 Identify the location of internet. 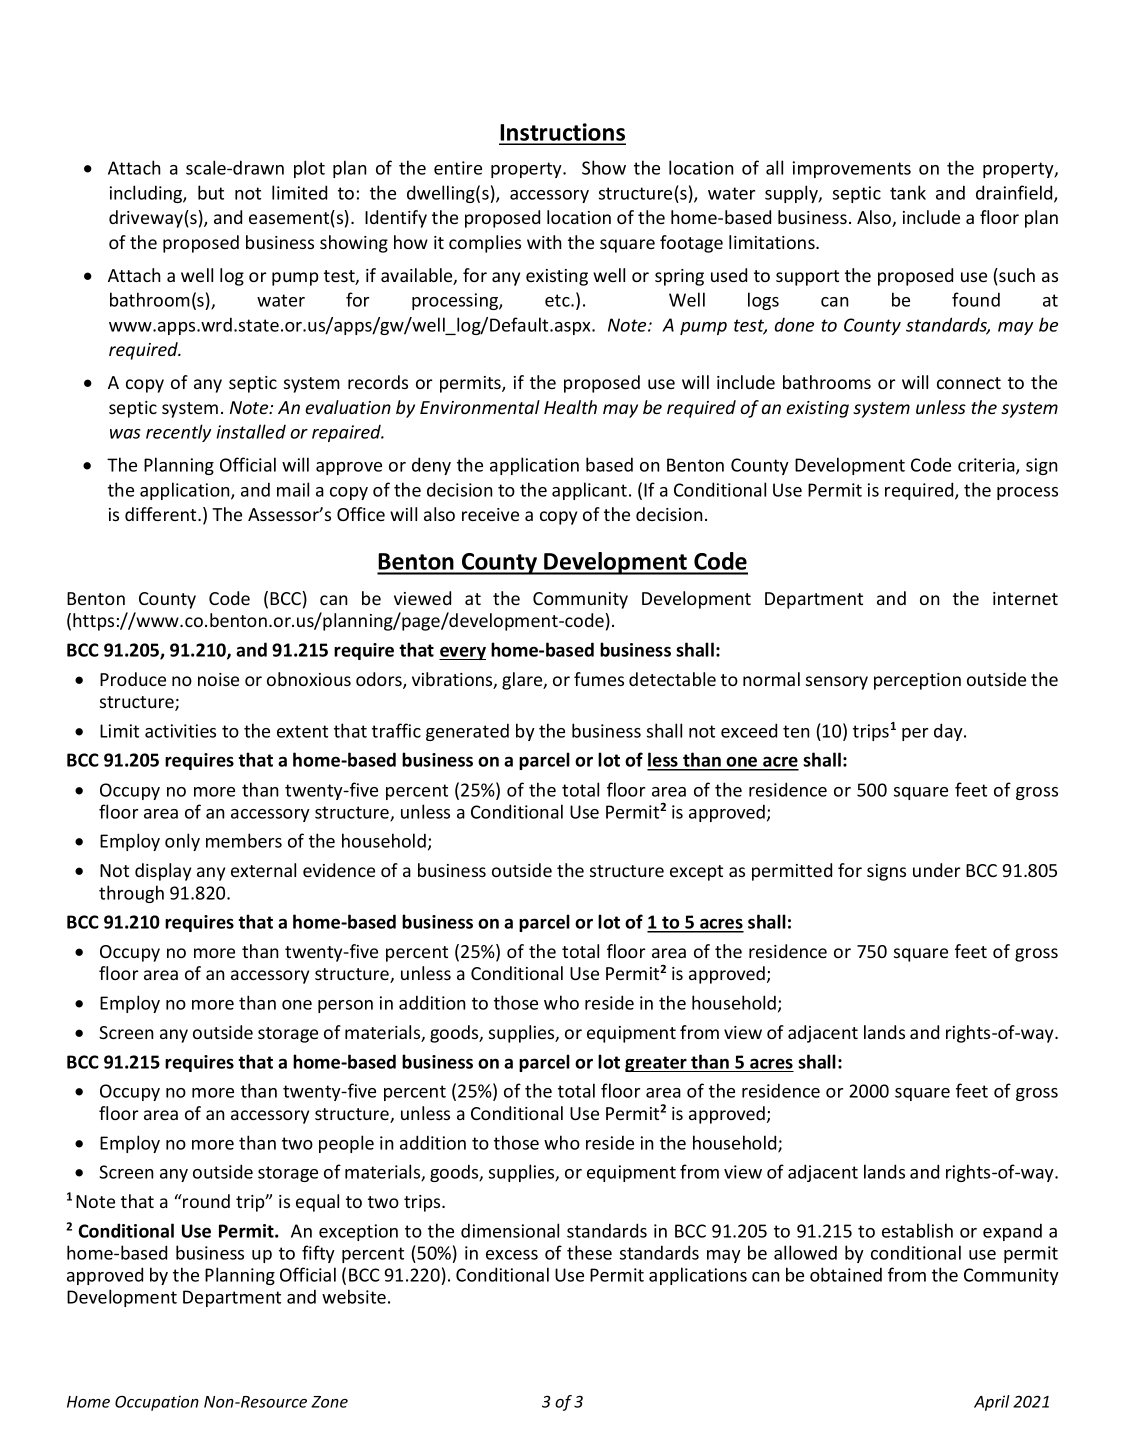
(1025, 598).
